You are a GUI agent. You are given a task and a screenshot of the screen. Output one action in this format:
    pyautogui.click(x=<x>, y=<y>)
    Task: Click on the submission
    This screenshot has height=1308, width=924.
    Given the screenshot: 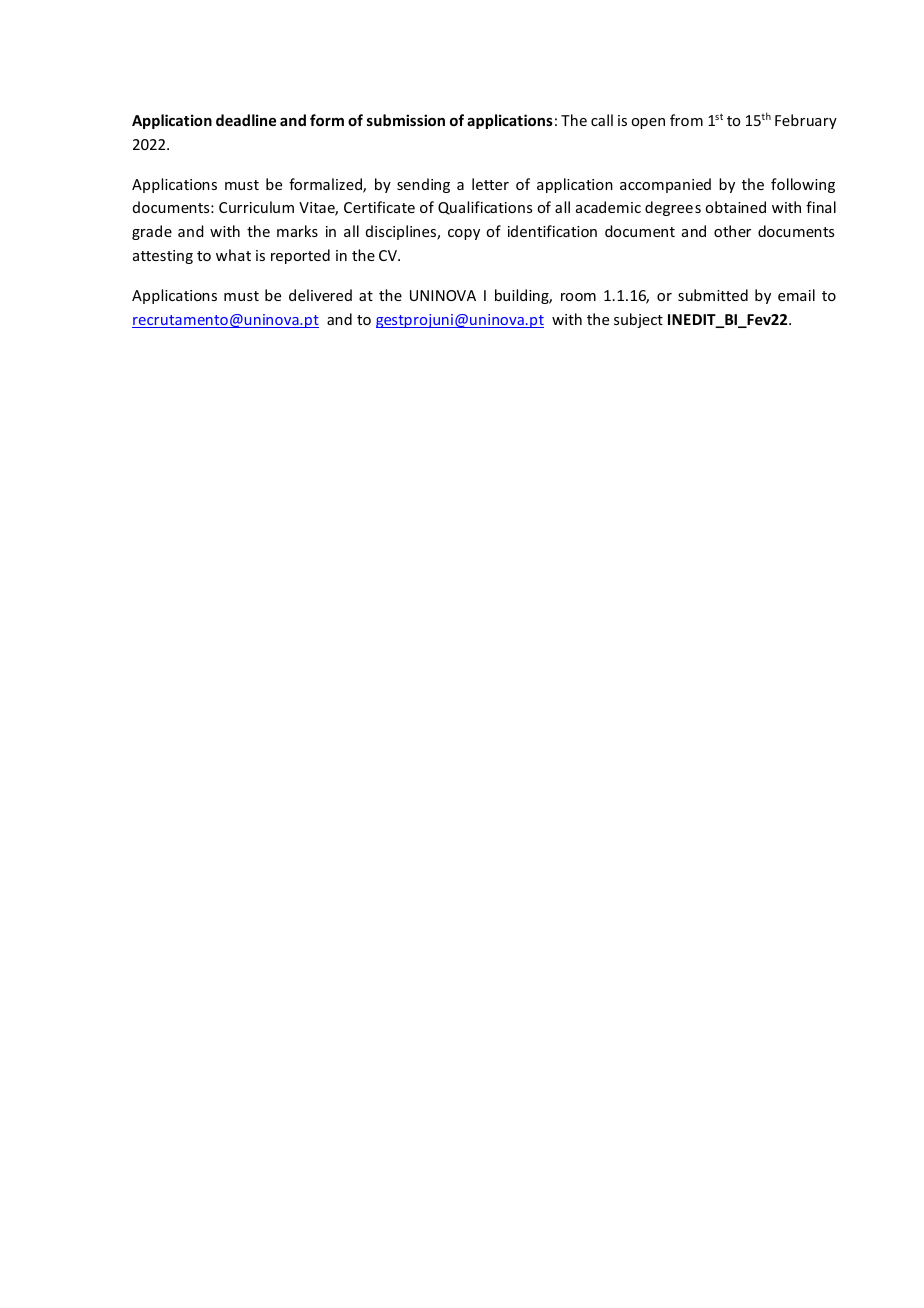 What is the action you would take?
    pyautogui.click(x=406, y=120)
